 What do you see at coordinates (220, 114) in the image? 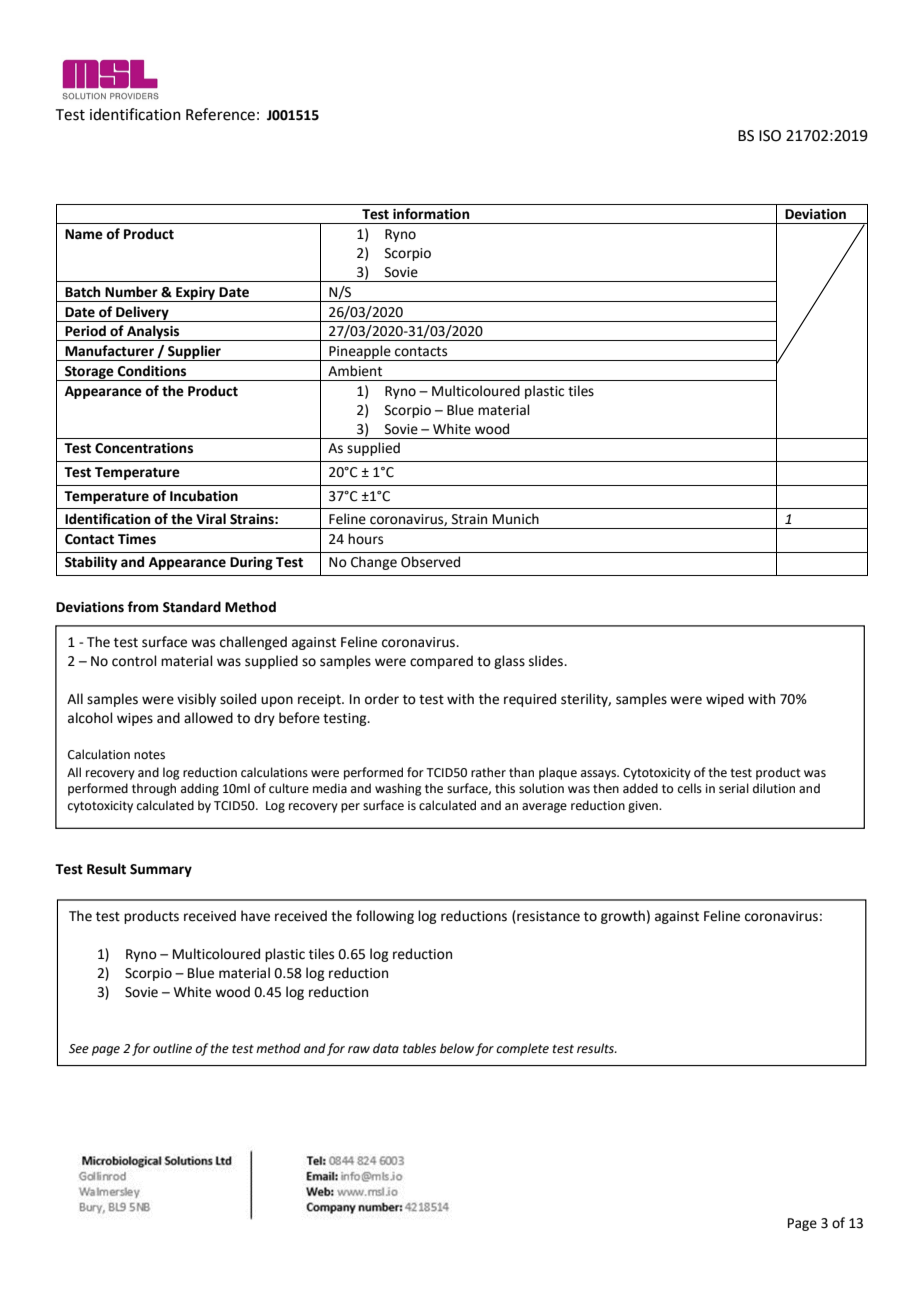
I see `Reference` at bounding box center [220, 114].
